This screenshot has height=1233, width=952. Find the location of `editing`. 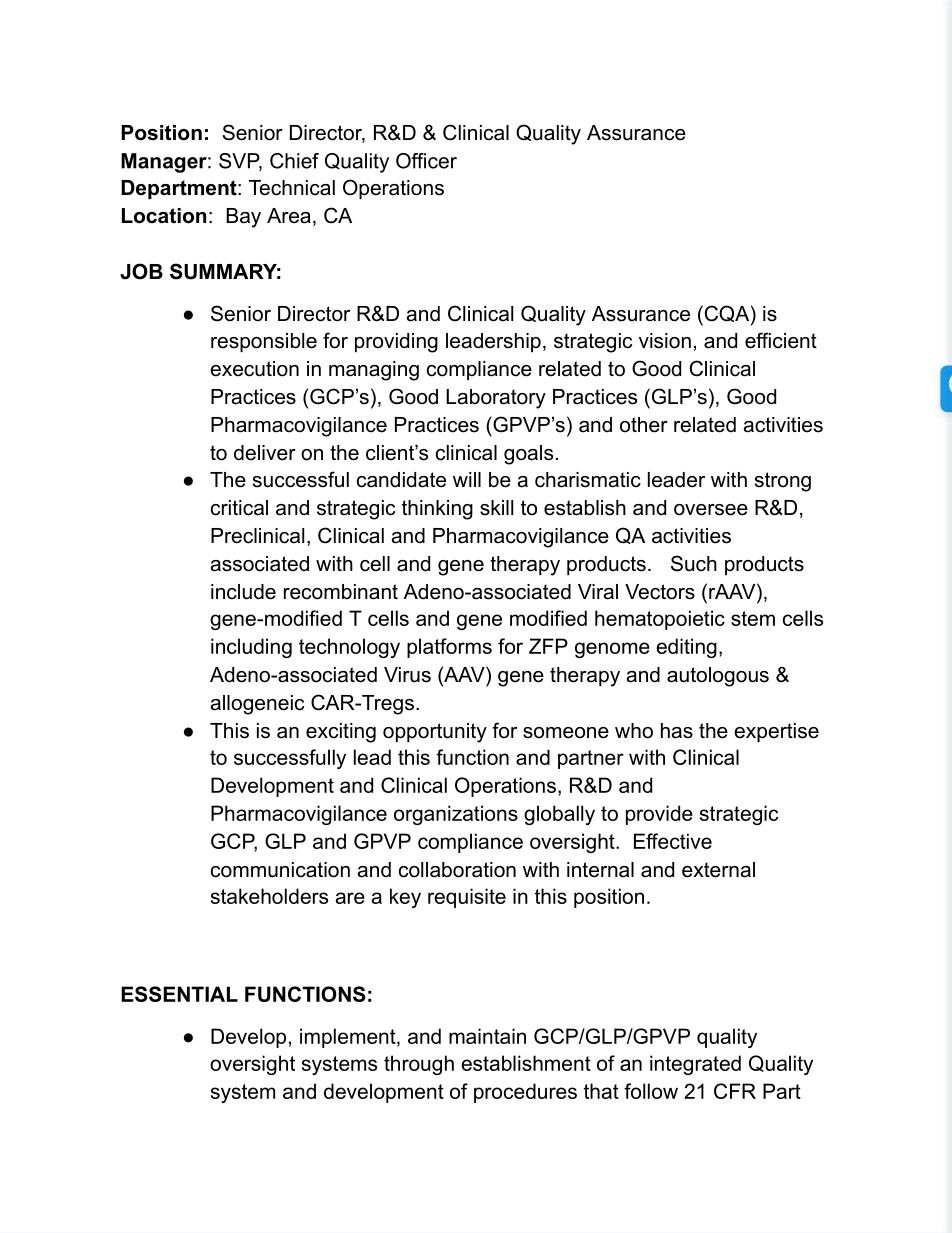

editing is located at coordinates (686, 648).
